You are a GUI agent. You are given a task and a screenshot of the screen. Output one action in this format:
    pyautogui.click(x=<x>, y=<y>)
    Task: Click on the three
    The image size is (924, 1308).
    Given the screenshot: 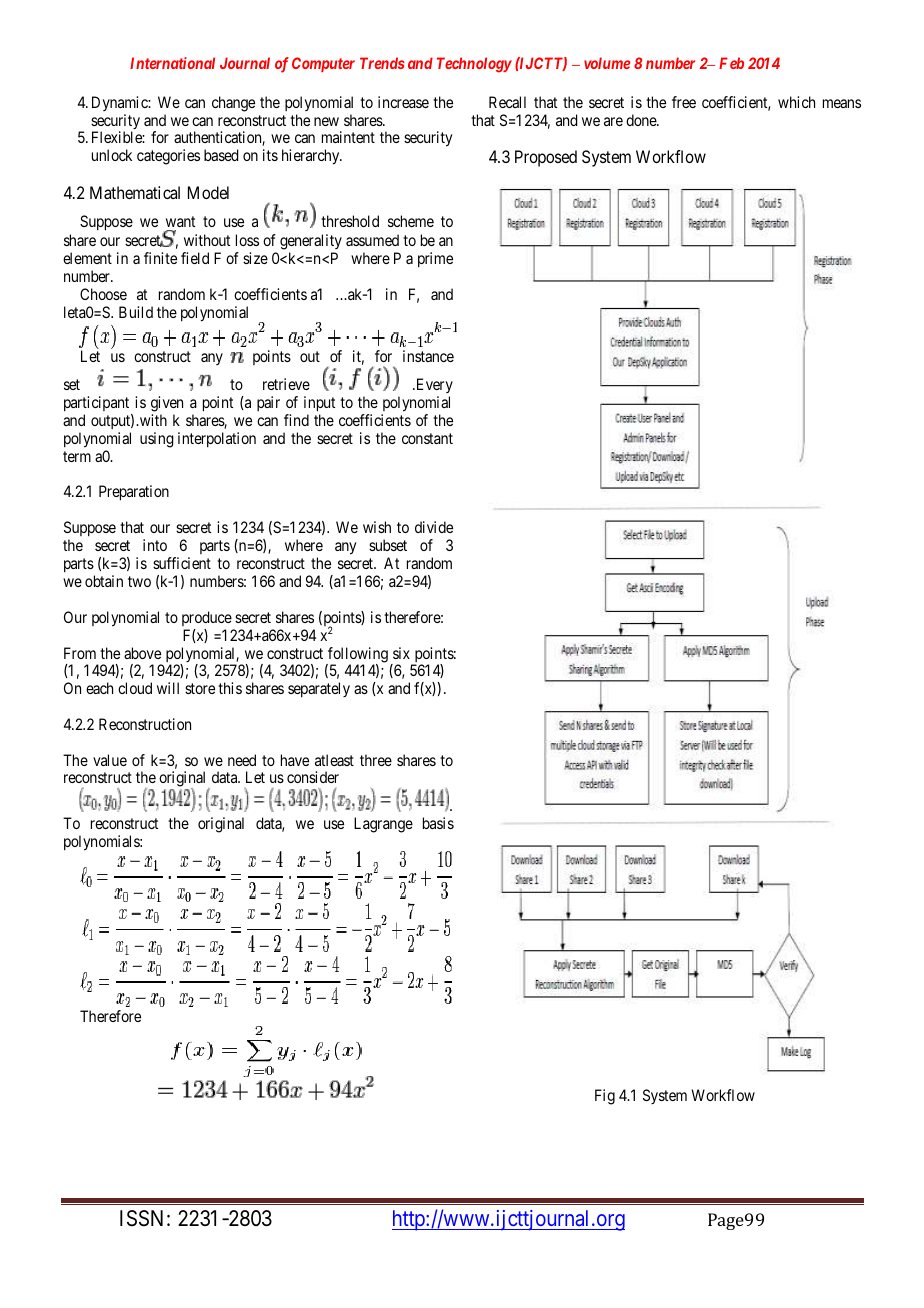 What is the action you would take?
    pyautogui.click(x=376, y=760)
